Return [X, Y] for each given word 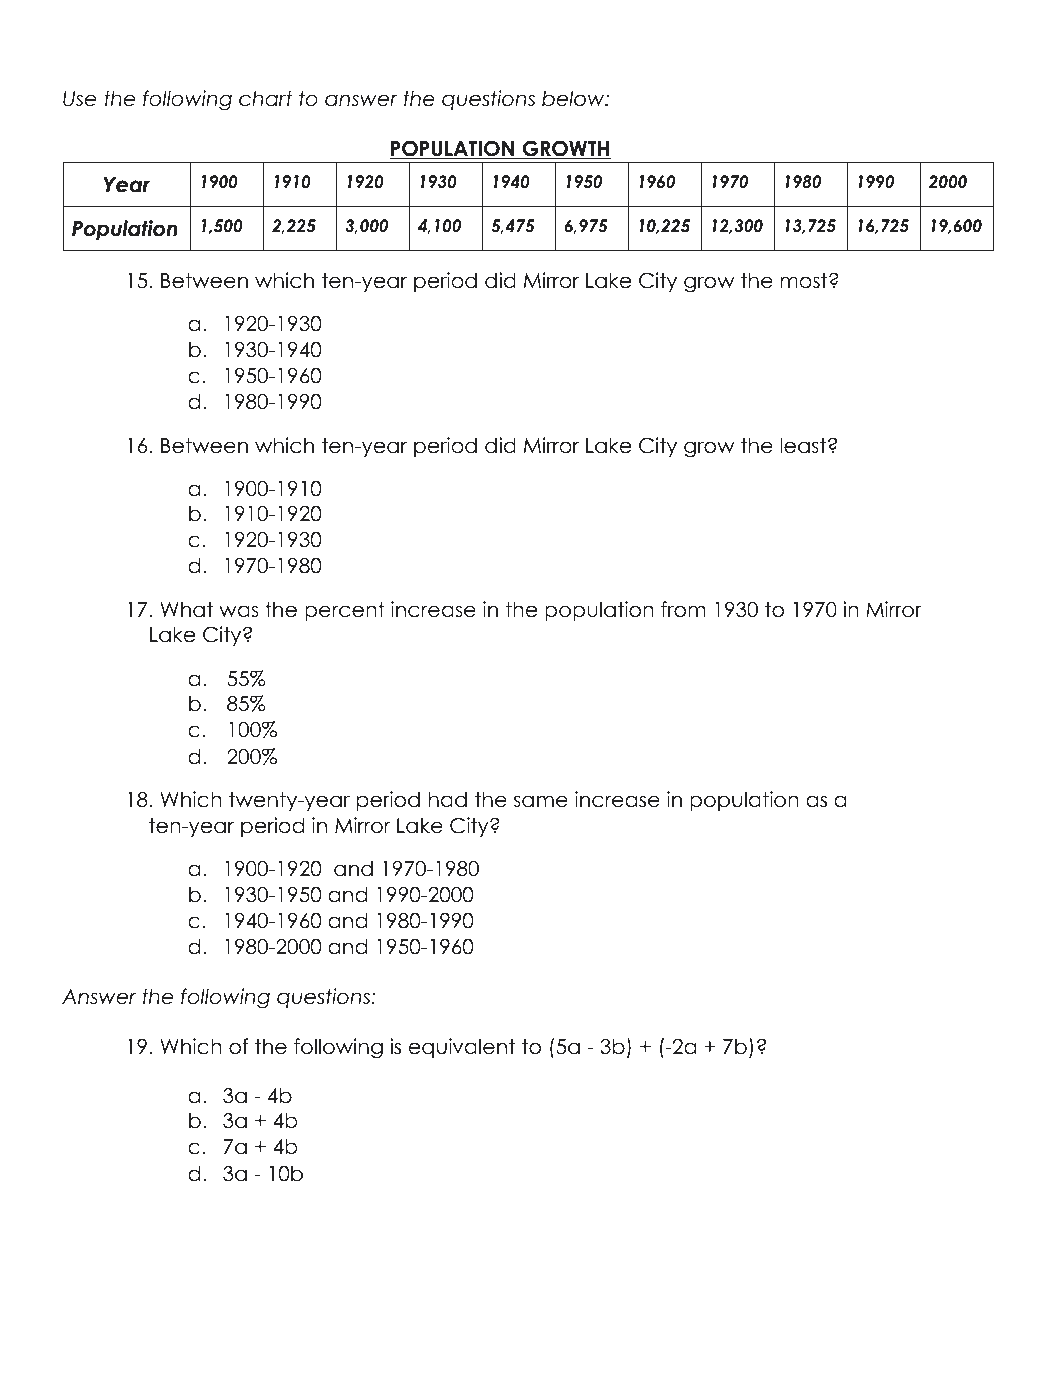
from [683, 609]
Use [79, 99]
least [803, 445]
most [804, 281]
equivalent [462, 1048]
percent [345, 611]
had [448, 799]
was [238, 611]
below [574, 98]
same [541, 801]
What [186, 609]
